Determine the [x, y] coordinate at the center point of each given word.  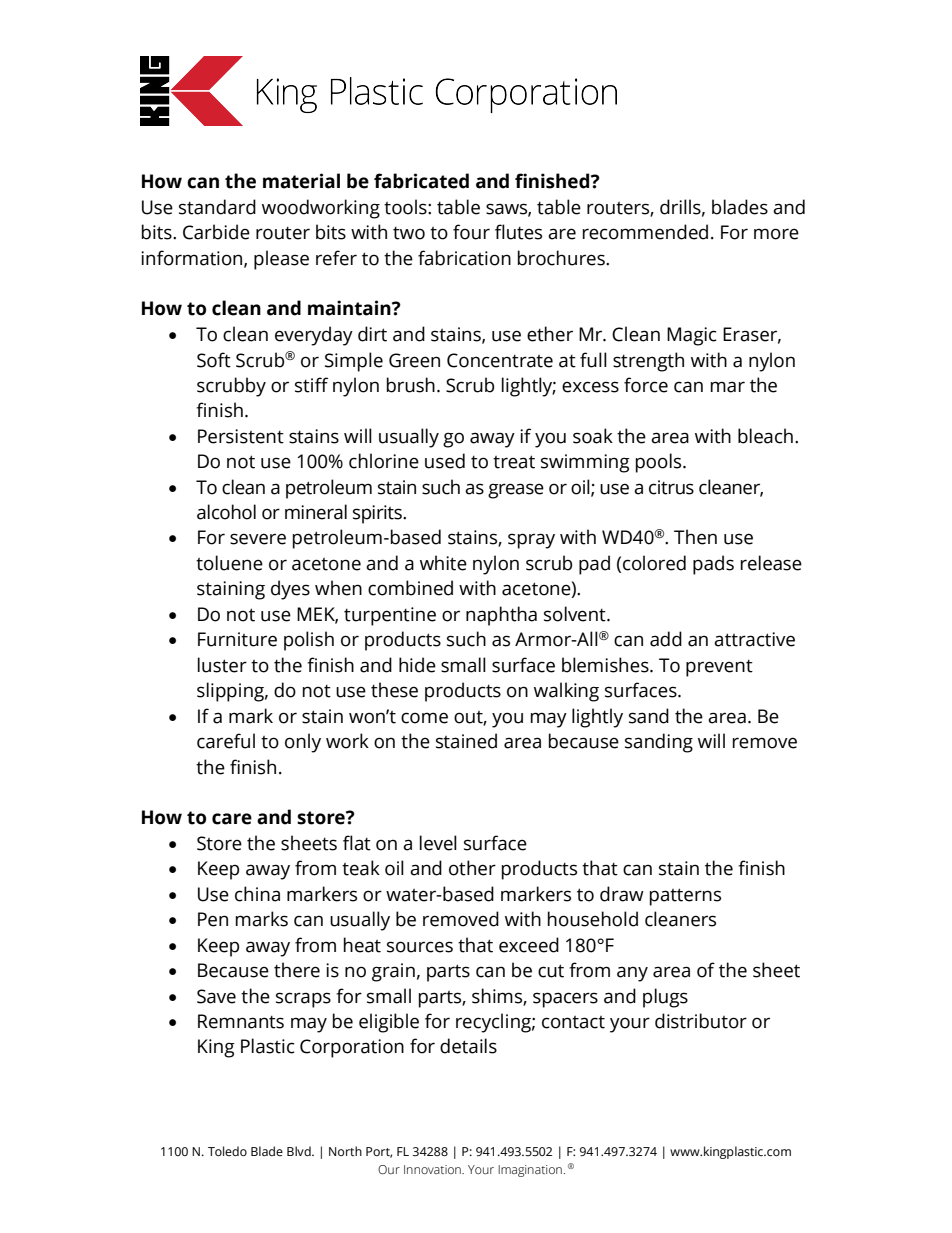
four [471, 232]
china [257, 894]
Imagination [530, 1171]
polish [309, 641]
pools [660, 463]
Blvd [300, 1151]
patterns [685, 897]
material [301, 181]
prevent [719, 668]
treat [514, 462]
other [472, 868]
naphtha [501, 616]
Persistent [241, 436]
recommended [645, 232]
